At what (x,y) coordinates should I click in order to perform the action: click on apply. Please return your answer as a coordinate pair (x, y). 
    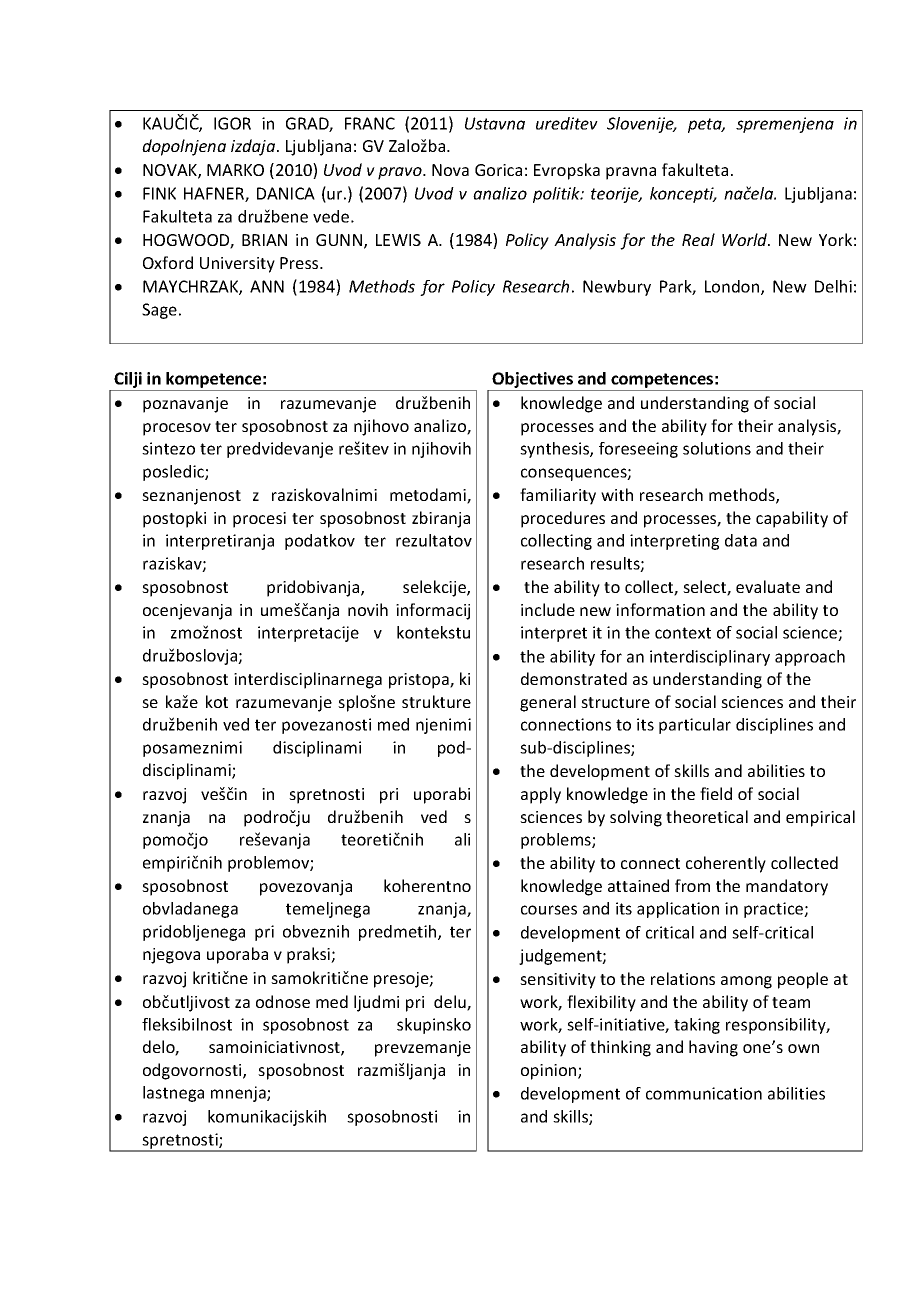
    Looking at the image, I should click on (541, 795).
